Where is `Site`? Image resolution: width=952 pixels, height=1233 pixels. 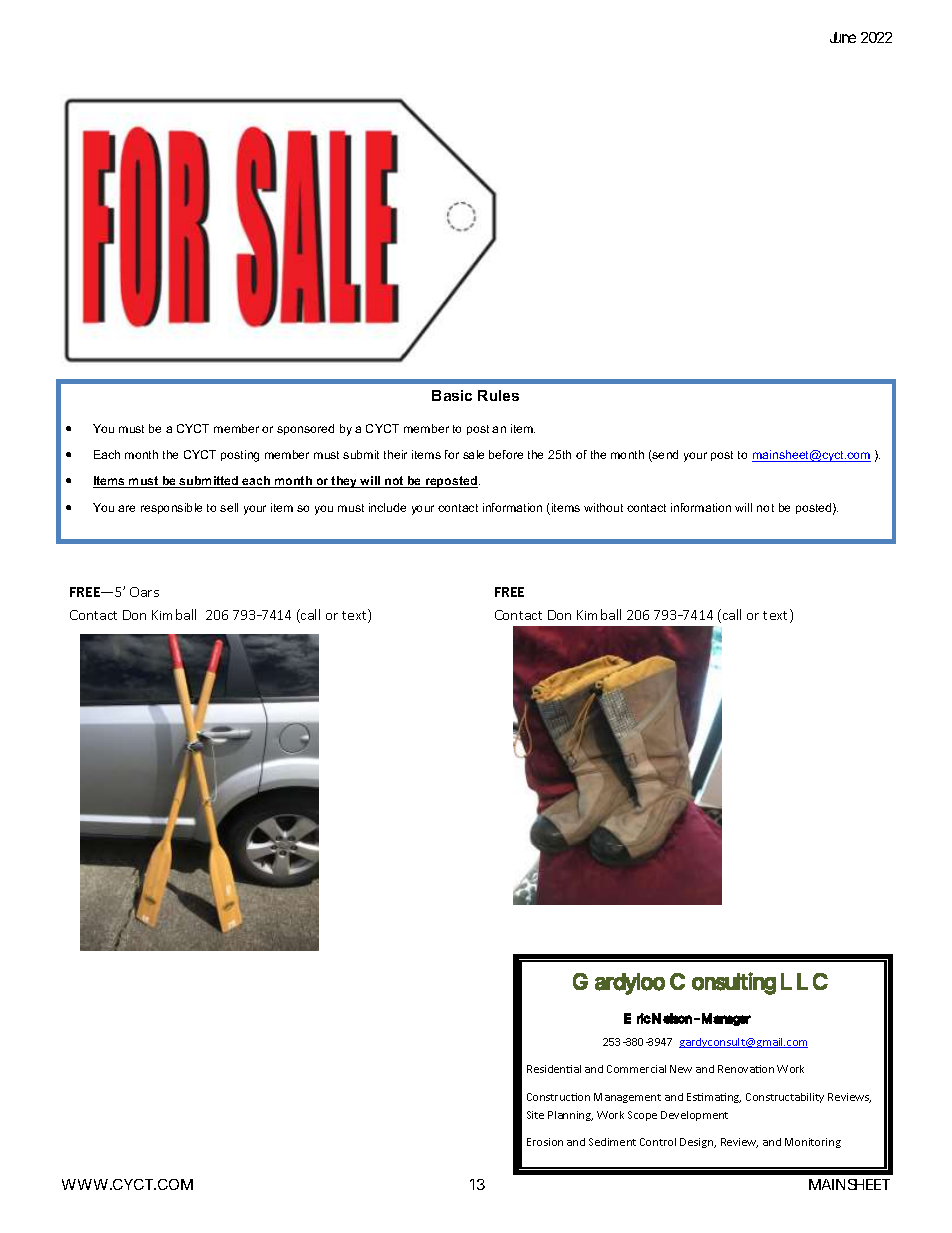
Site is located at coordinates (535, 1115).
